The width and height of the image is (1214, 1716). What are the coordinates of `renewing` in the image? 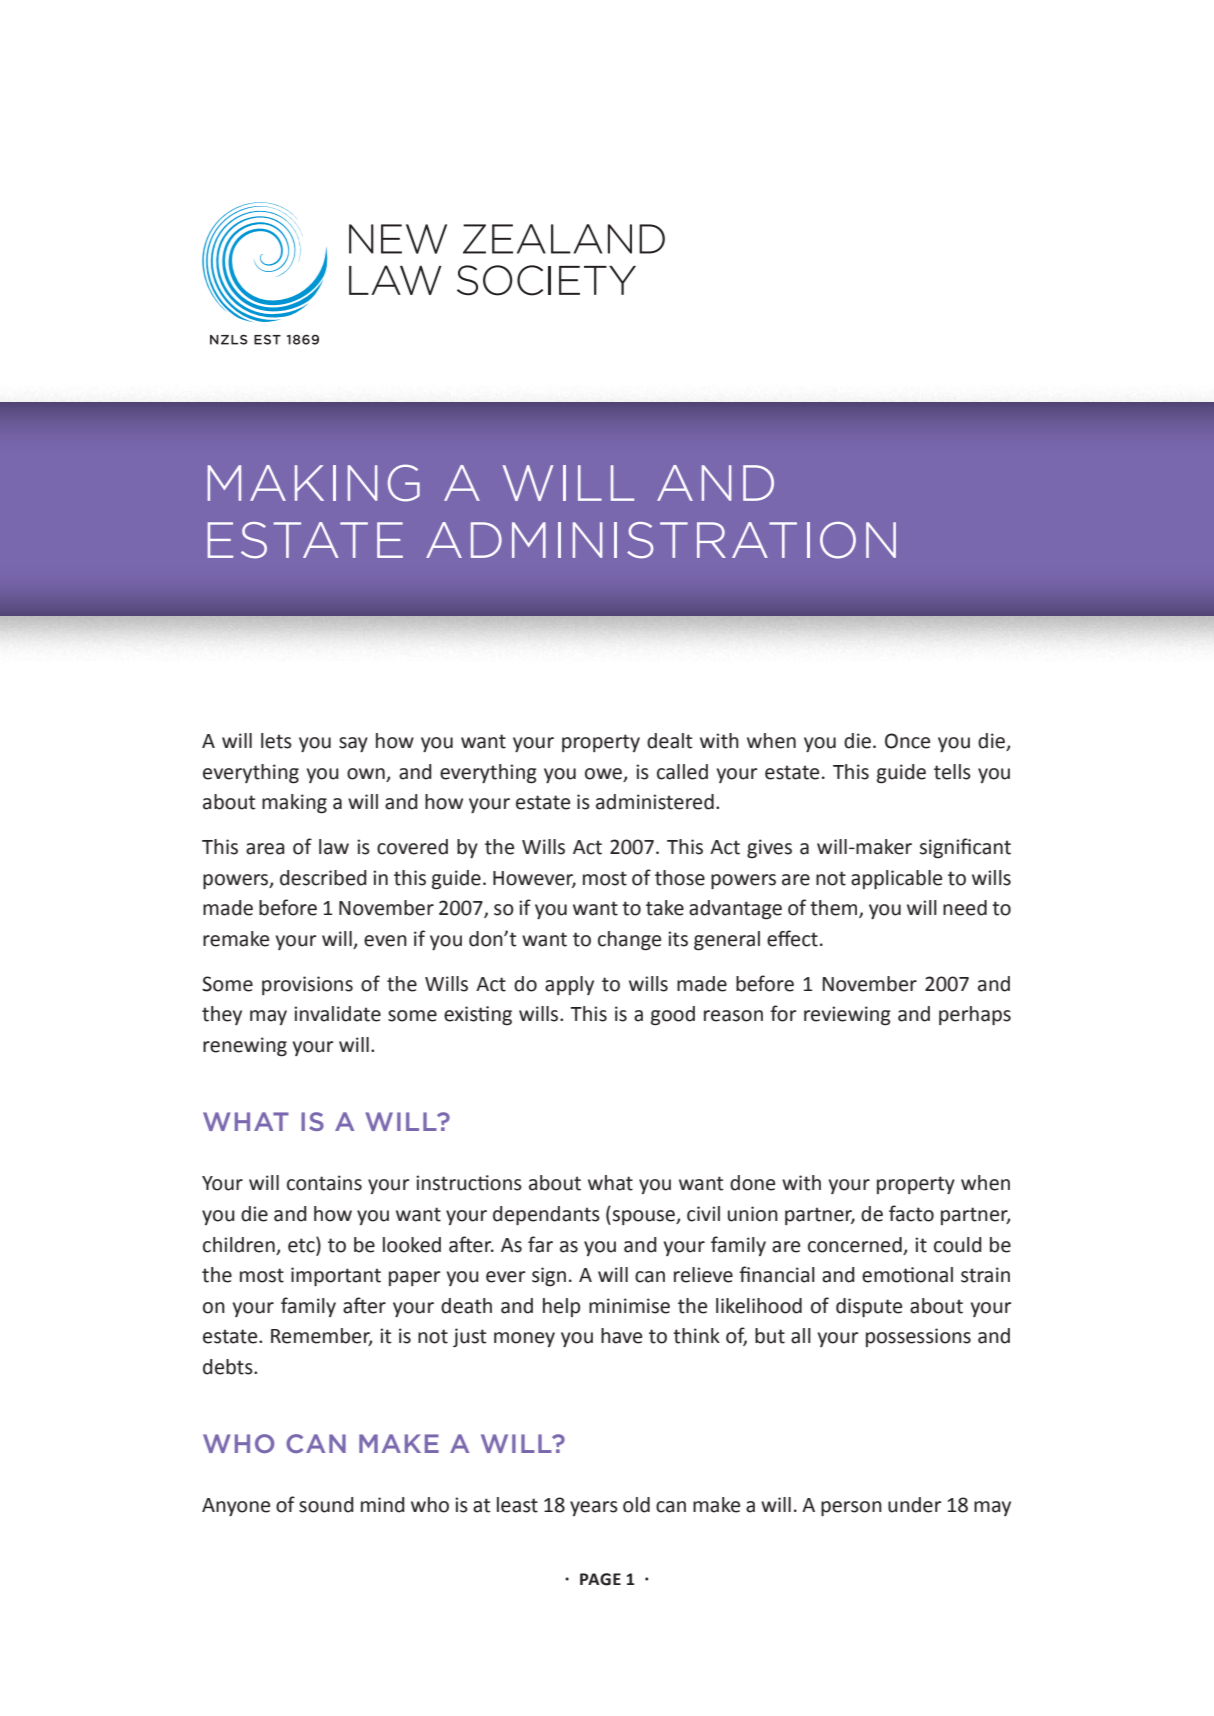 It's located at (245, 1047).
